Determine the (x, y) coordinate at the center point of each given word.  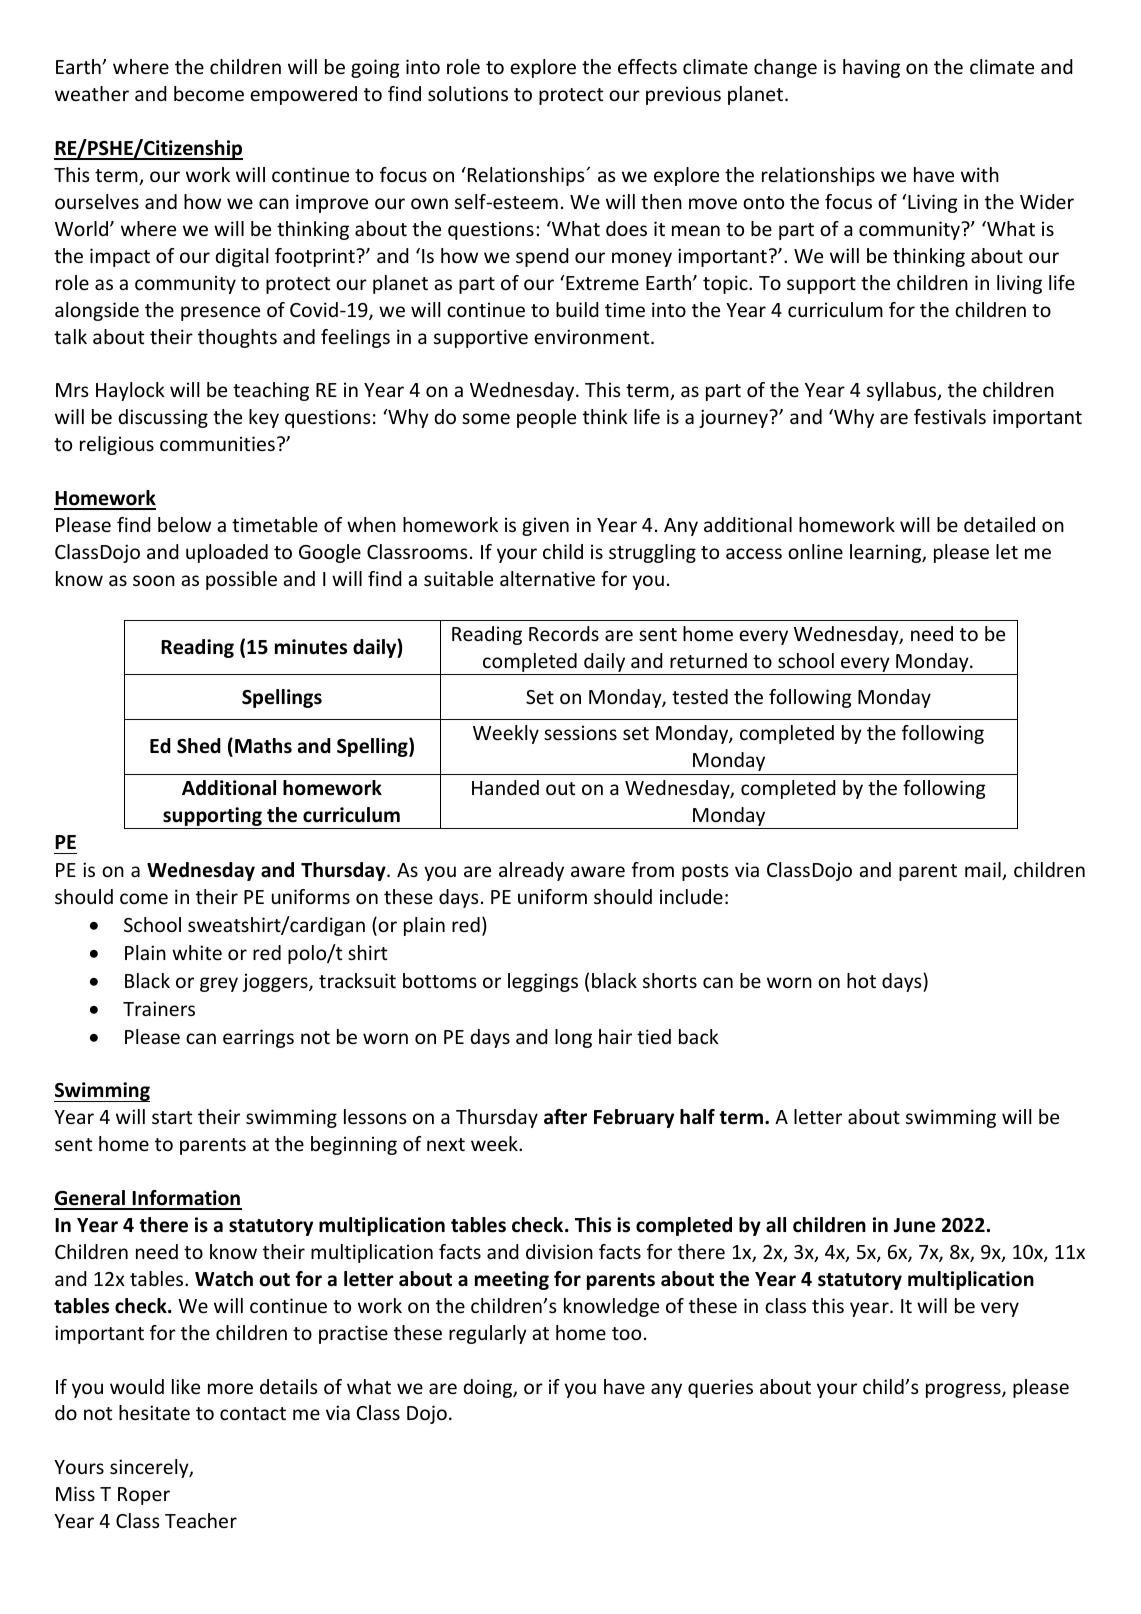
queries (720, 1388)
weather (92, 93)
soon (154, 580)
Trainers (159, 1008)
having (871, 68)
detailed (999, 524)
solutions (468, 93)
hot (861, 980)
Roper (144, 1496)
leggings (543, 982)
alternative (547, 578)
